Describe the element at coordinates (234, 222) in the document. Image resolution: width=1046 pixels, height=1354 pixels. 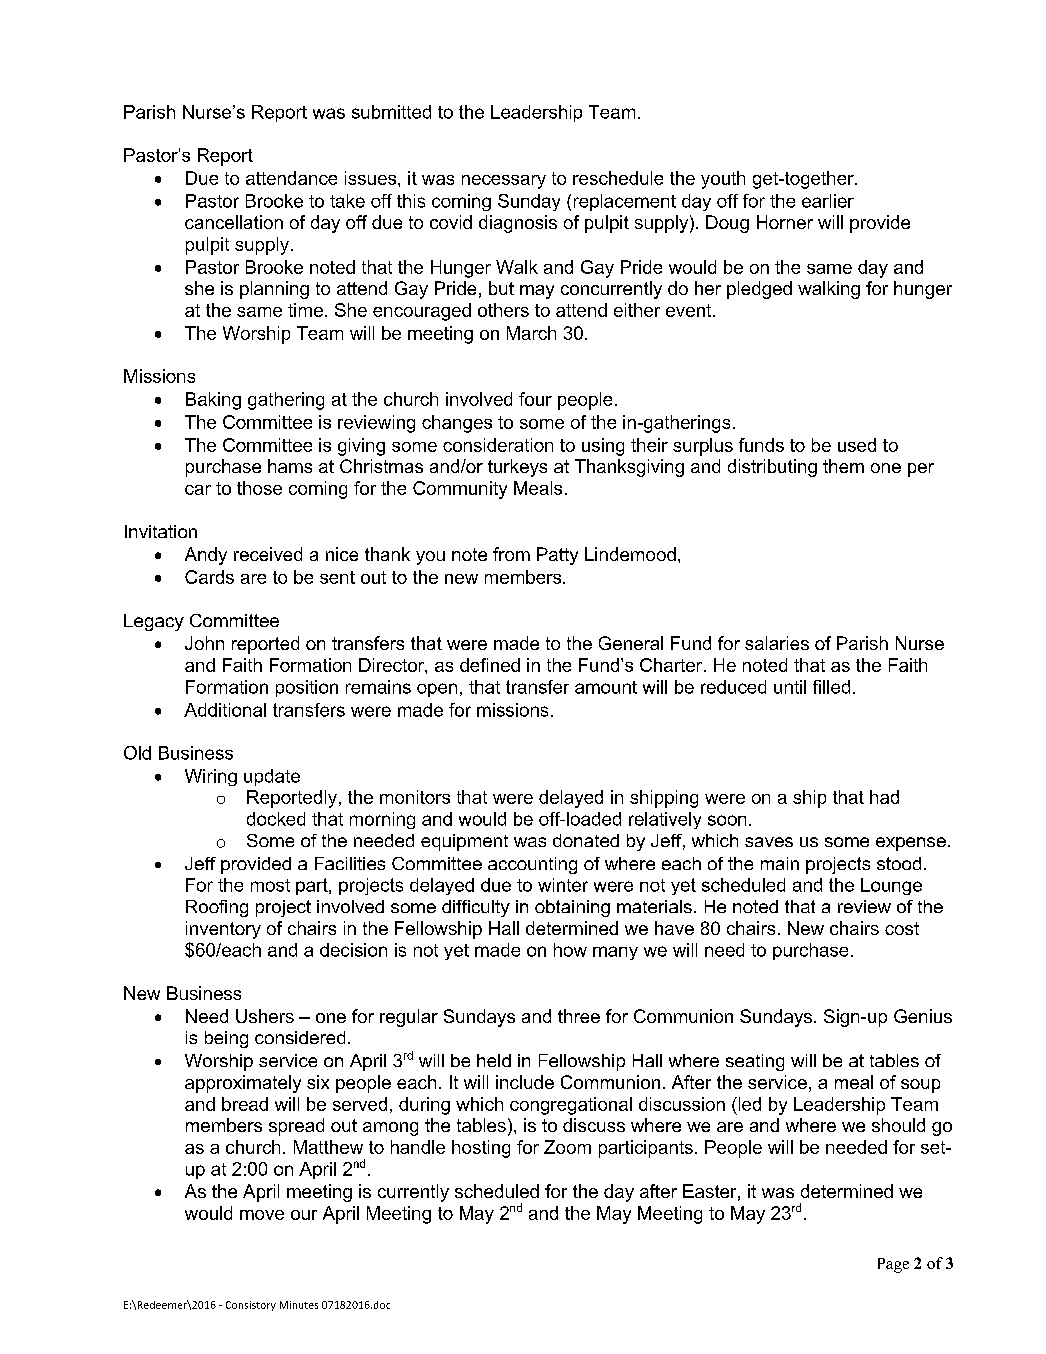
I see `cancellation` at that location.
